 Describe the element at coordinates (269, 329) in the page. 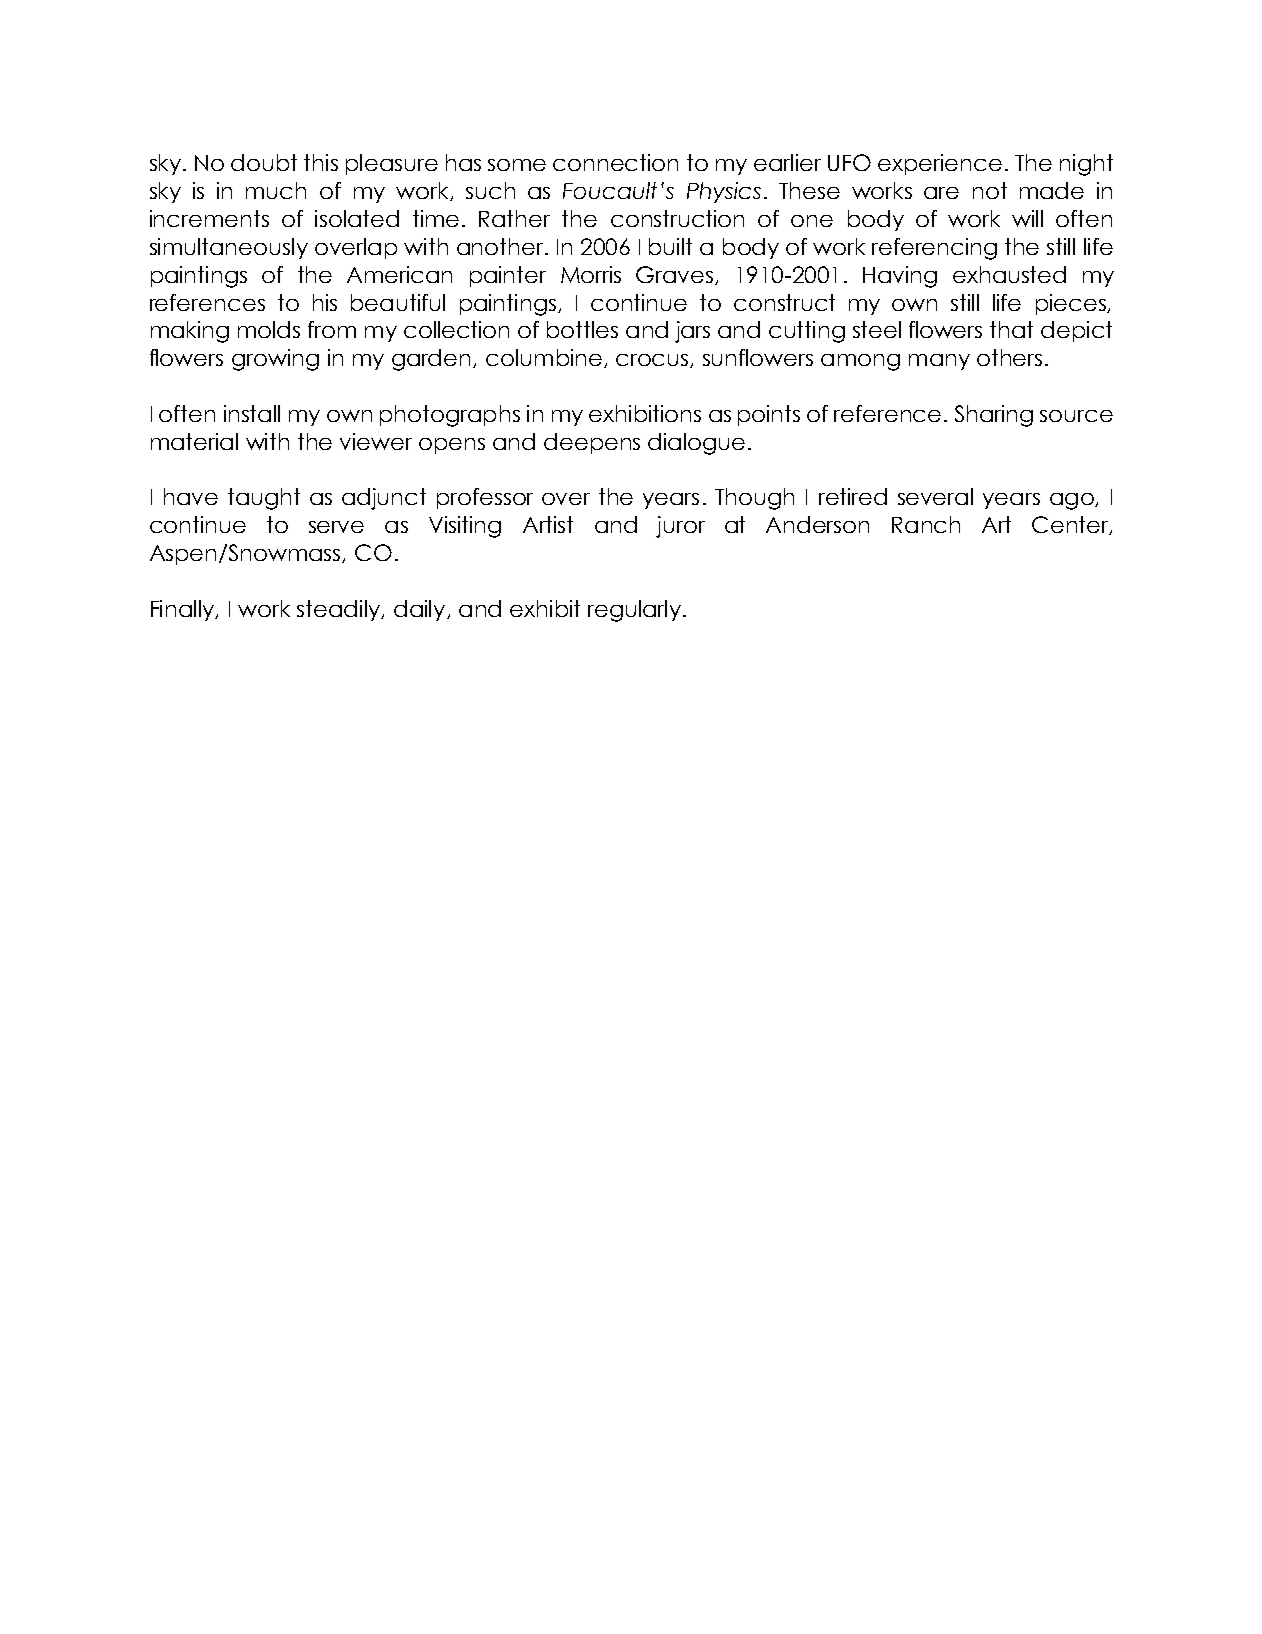

I see `molds` at that location.
